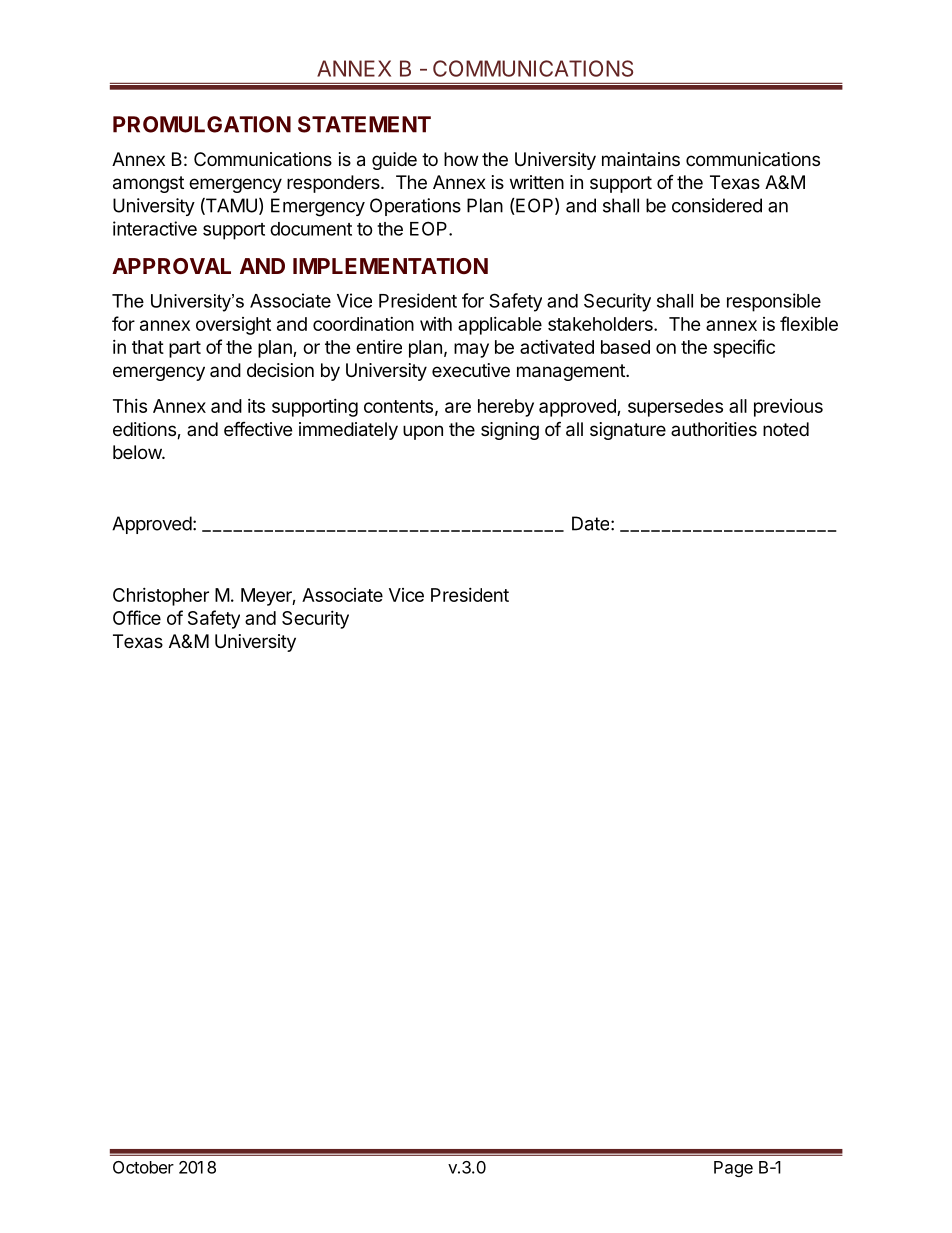  Describe the element at coordinates (510, 431) in the screenshot. I see `signing` at that location.
